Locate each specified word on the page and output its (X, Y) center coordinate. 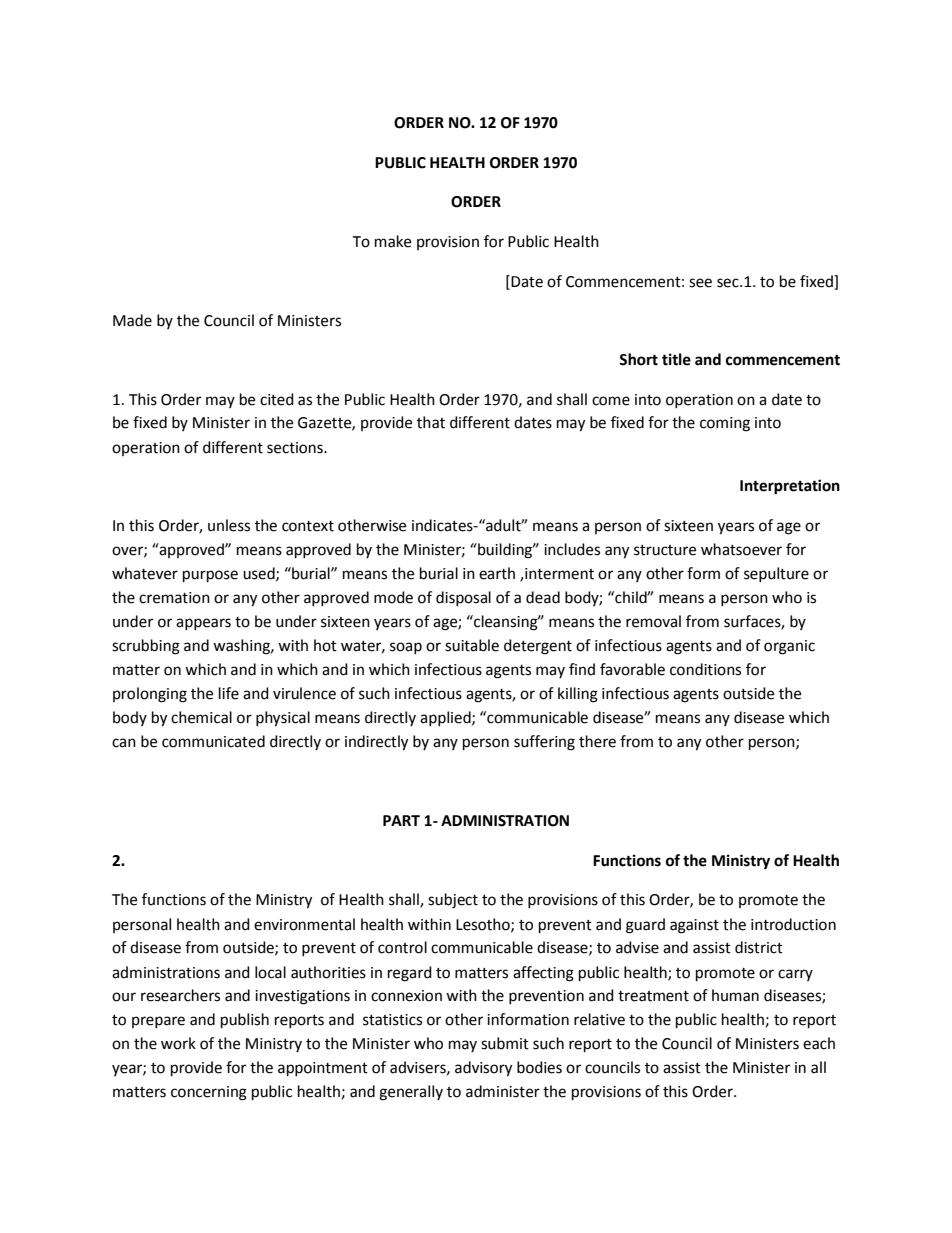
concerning (209, 1093)
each (819, 1043)
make (393, 241)
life (229, 693)
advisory (483, 1069)
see (700, 283)
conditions (705, 669)
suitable (472, 645)
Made (132, 320)
